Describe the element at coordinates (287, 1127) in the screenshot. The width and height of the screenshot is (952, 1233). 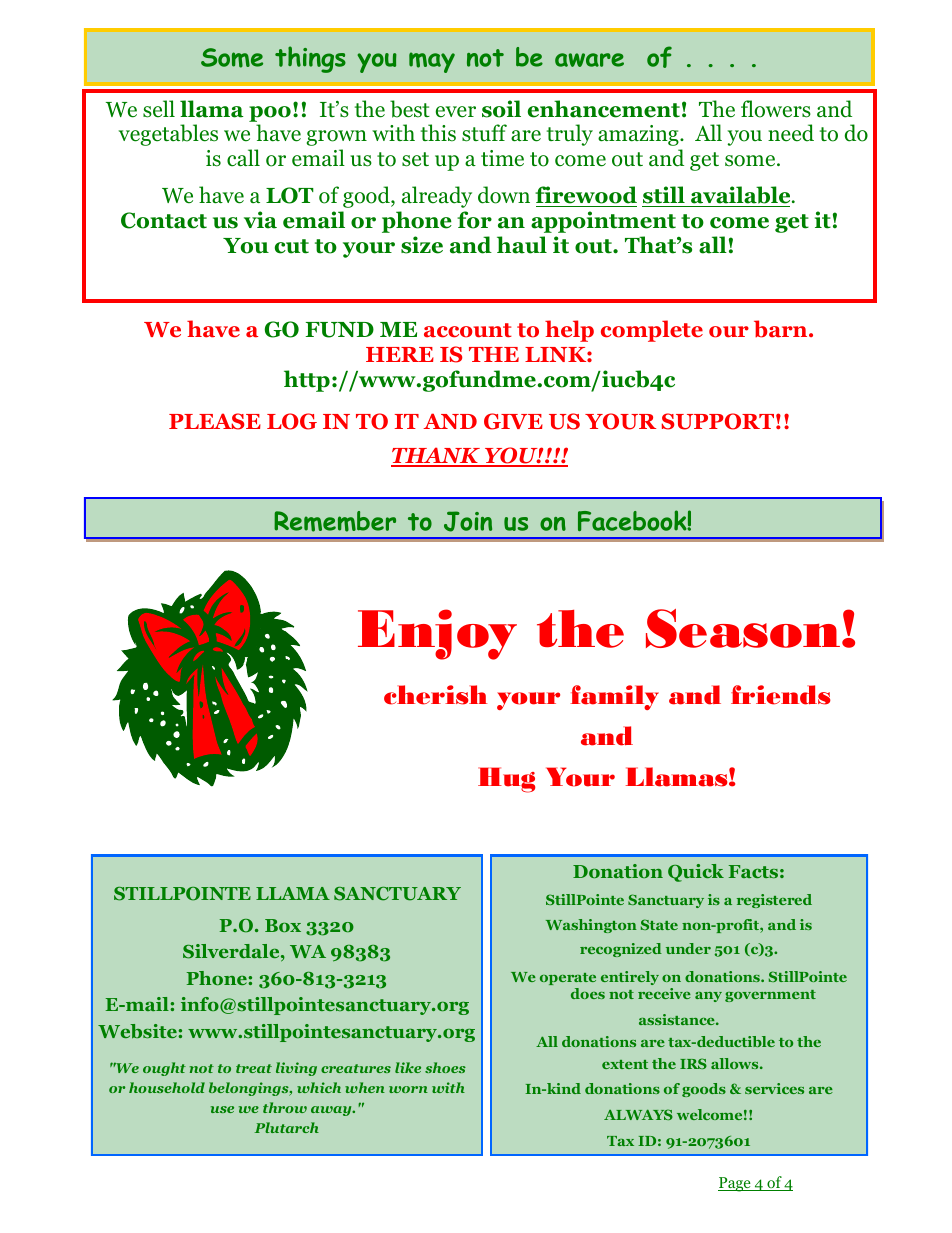
I see `Plutarch` at that location.
